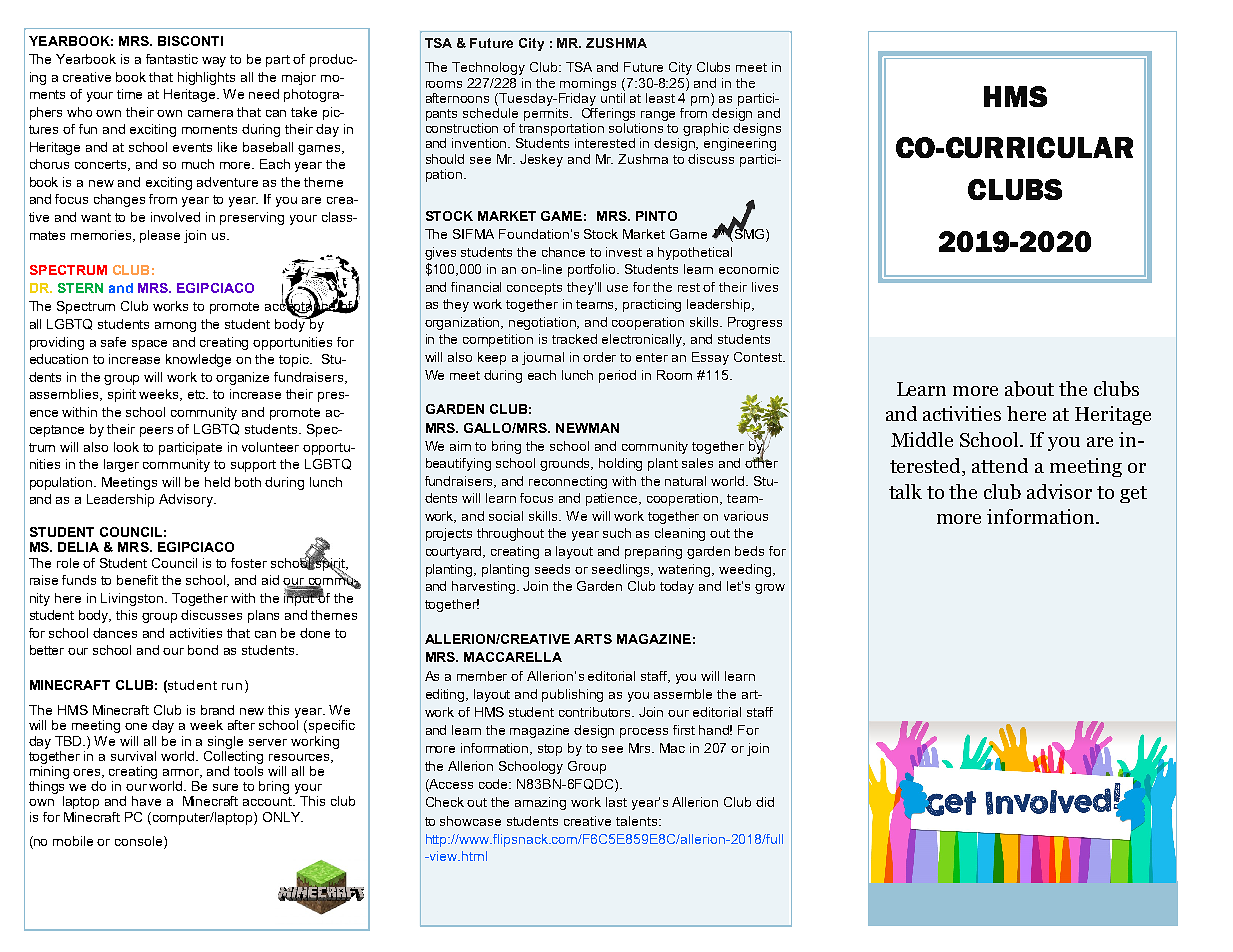 The image size is (1233, 952). Describe the element at coordinates (160, 236) in the image. I see `please` at that location.
